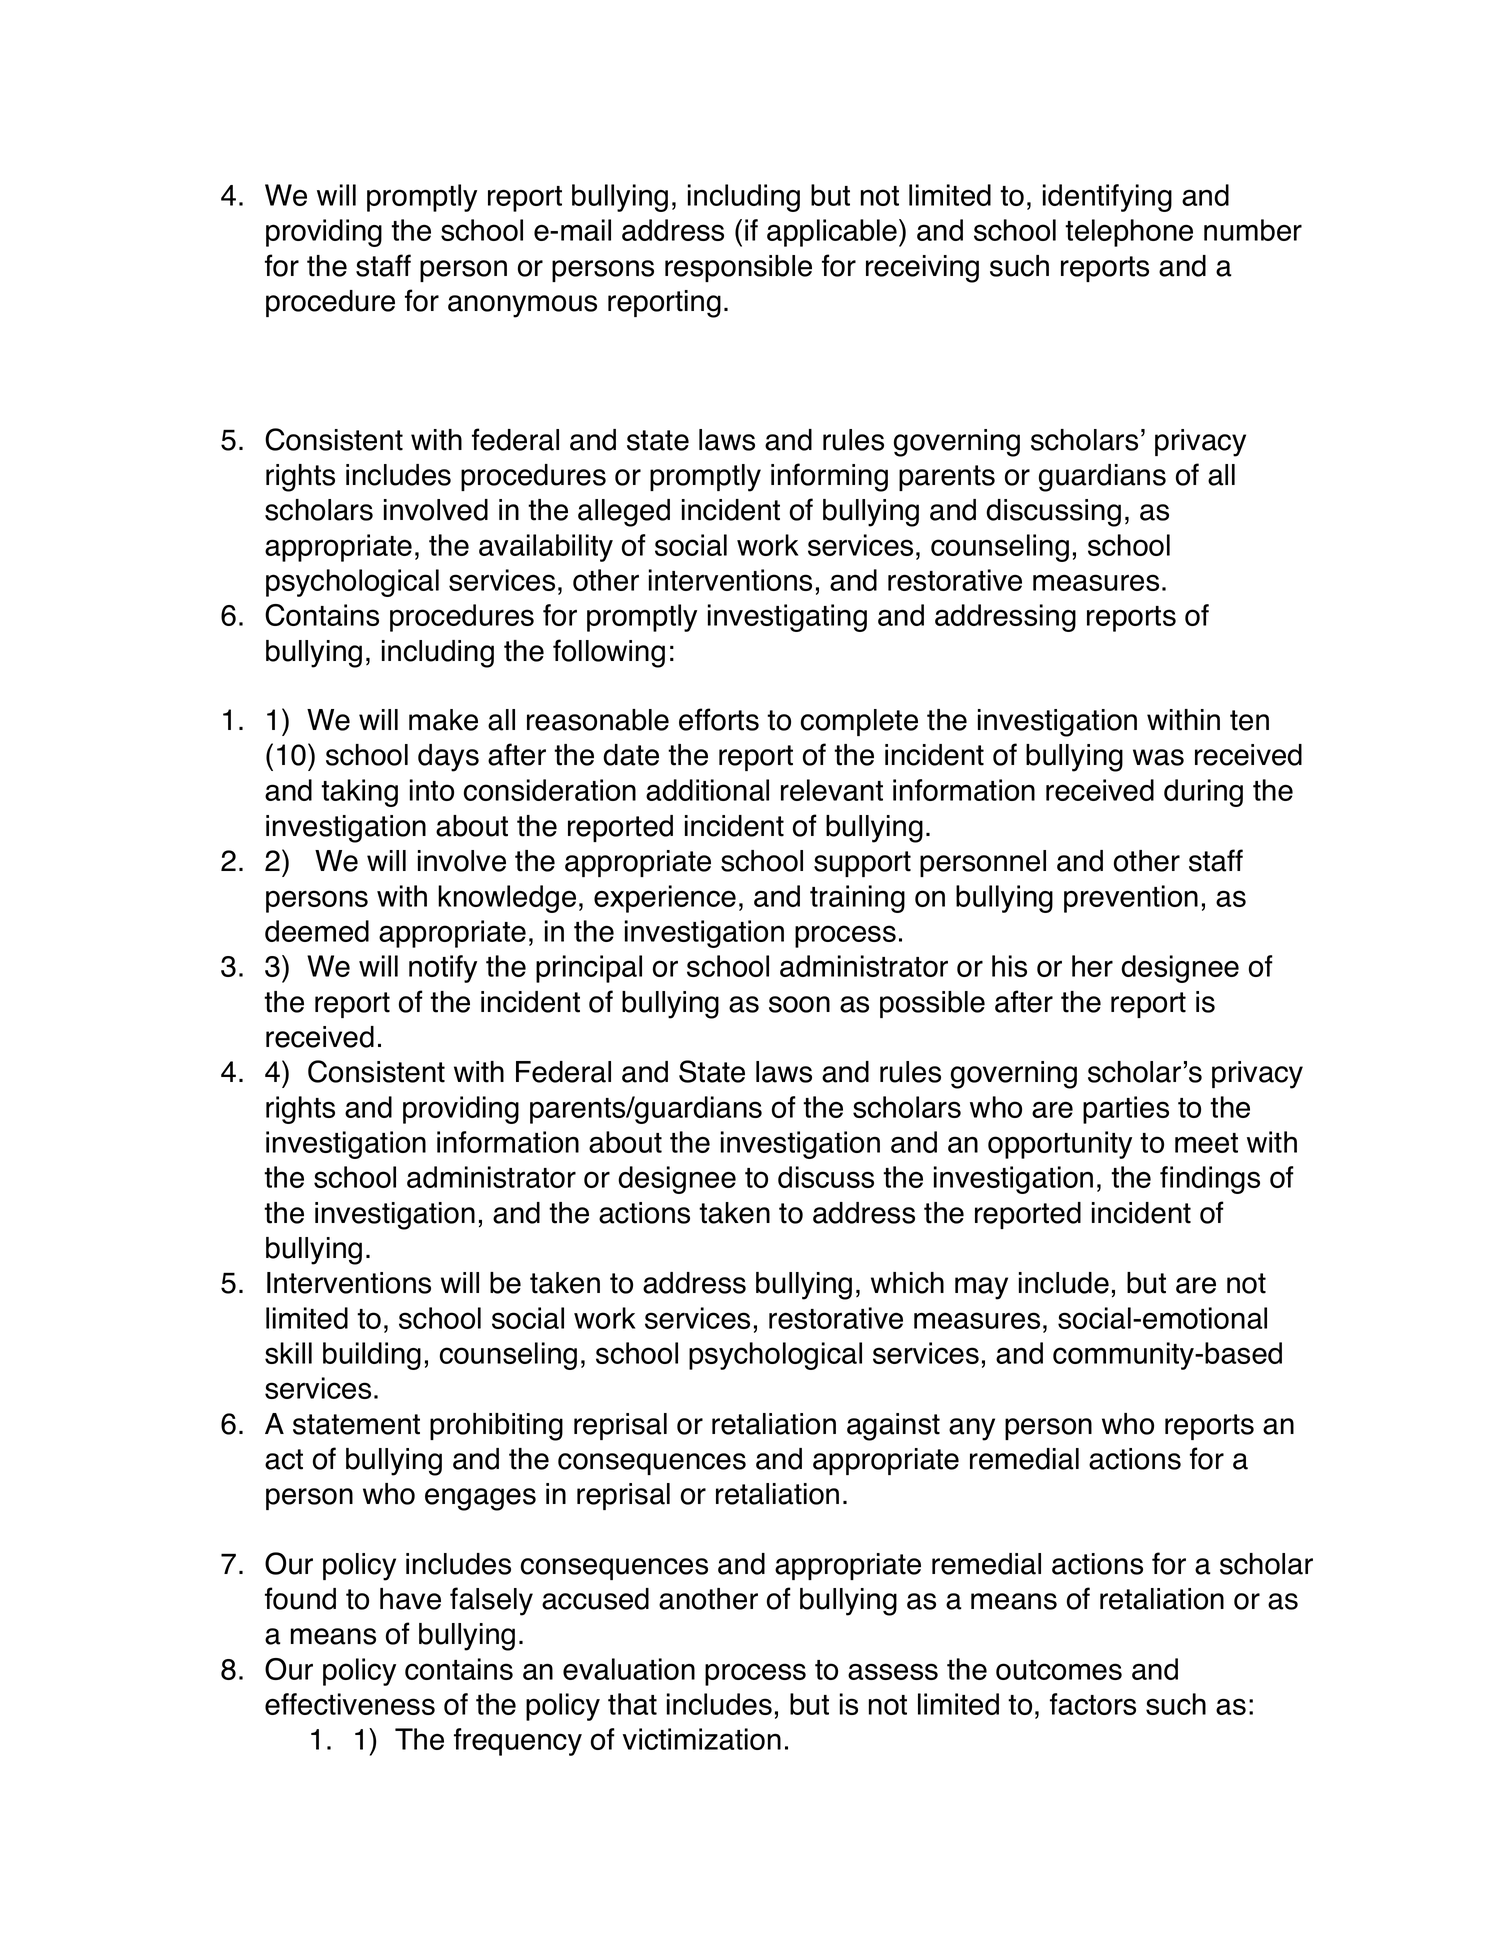 This image has width=1494, height=1934. I want to click on anonymous, so click(522, 306).
